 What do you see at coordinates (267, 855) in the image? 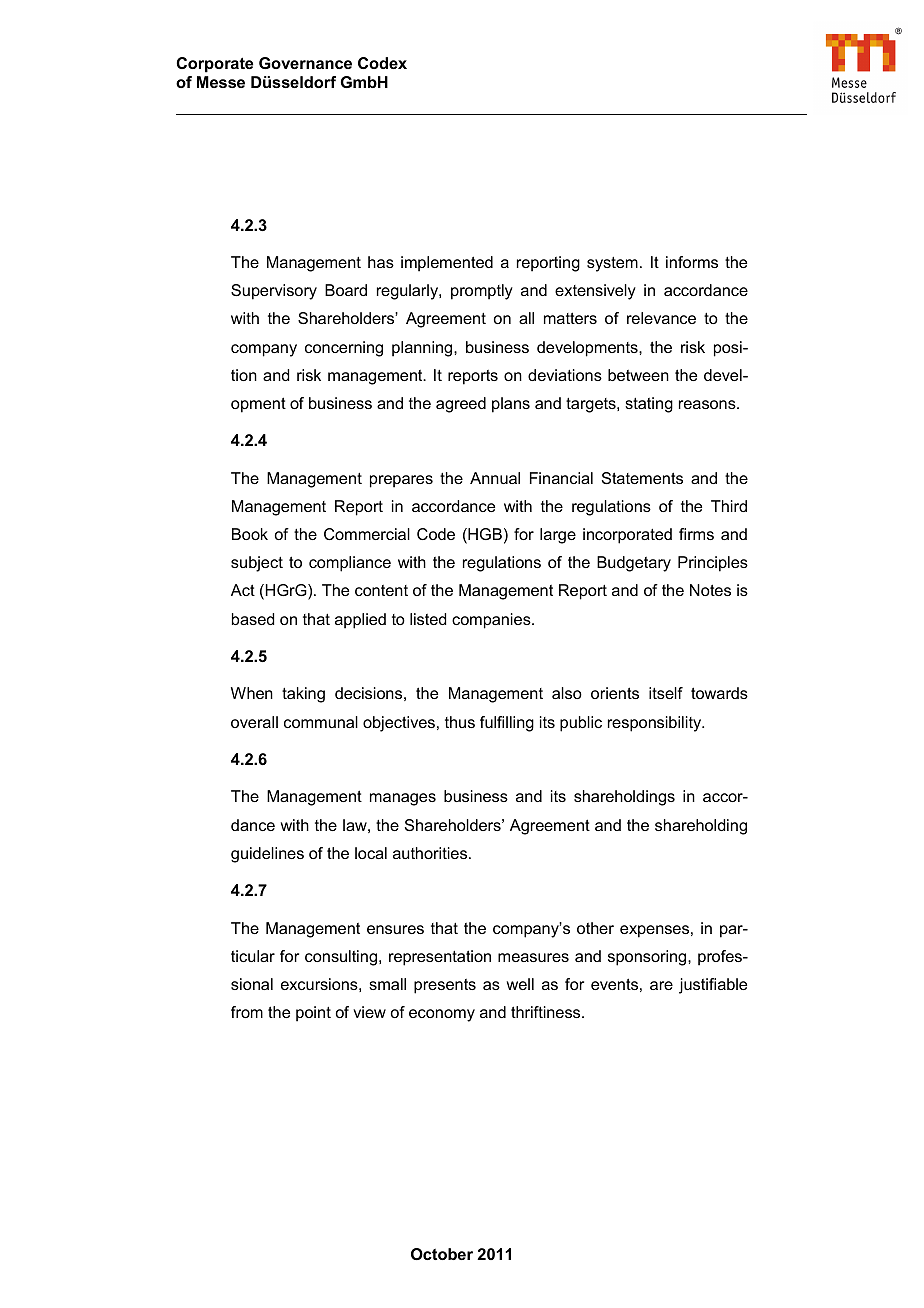
I see `guidelines` at bounding box center [267, 855].
